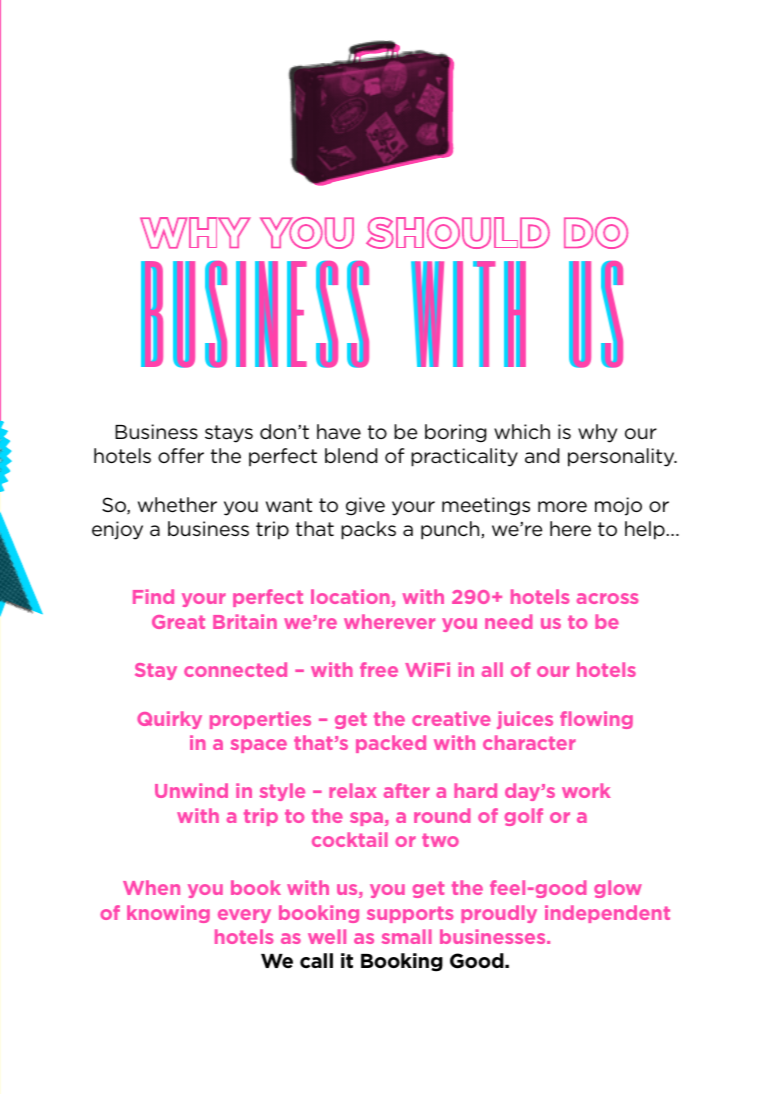 This image has height=1094, width=771. I want to click on free, so click(379, 669).
